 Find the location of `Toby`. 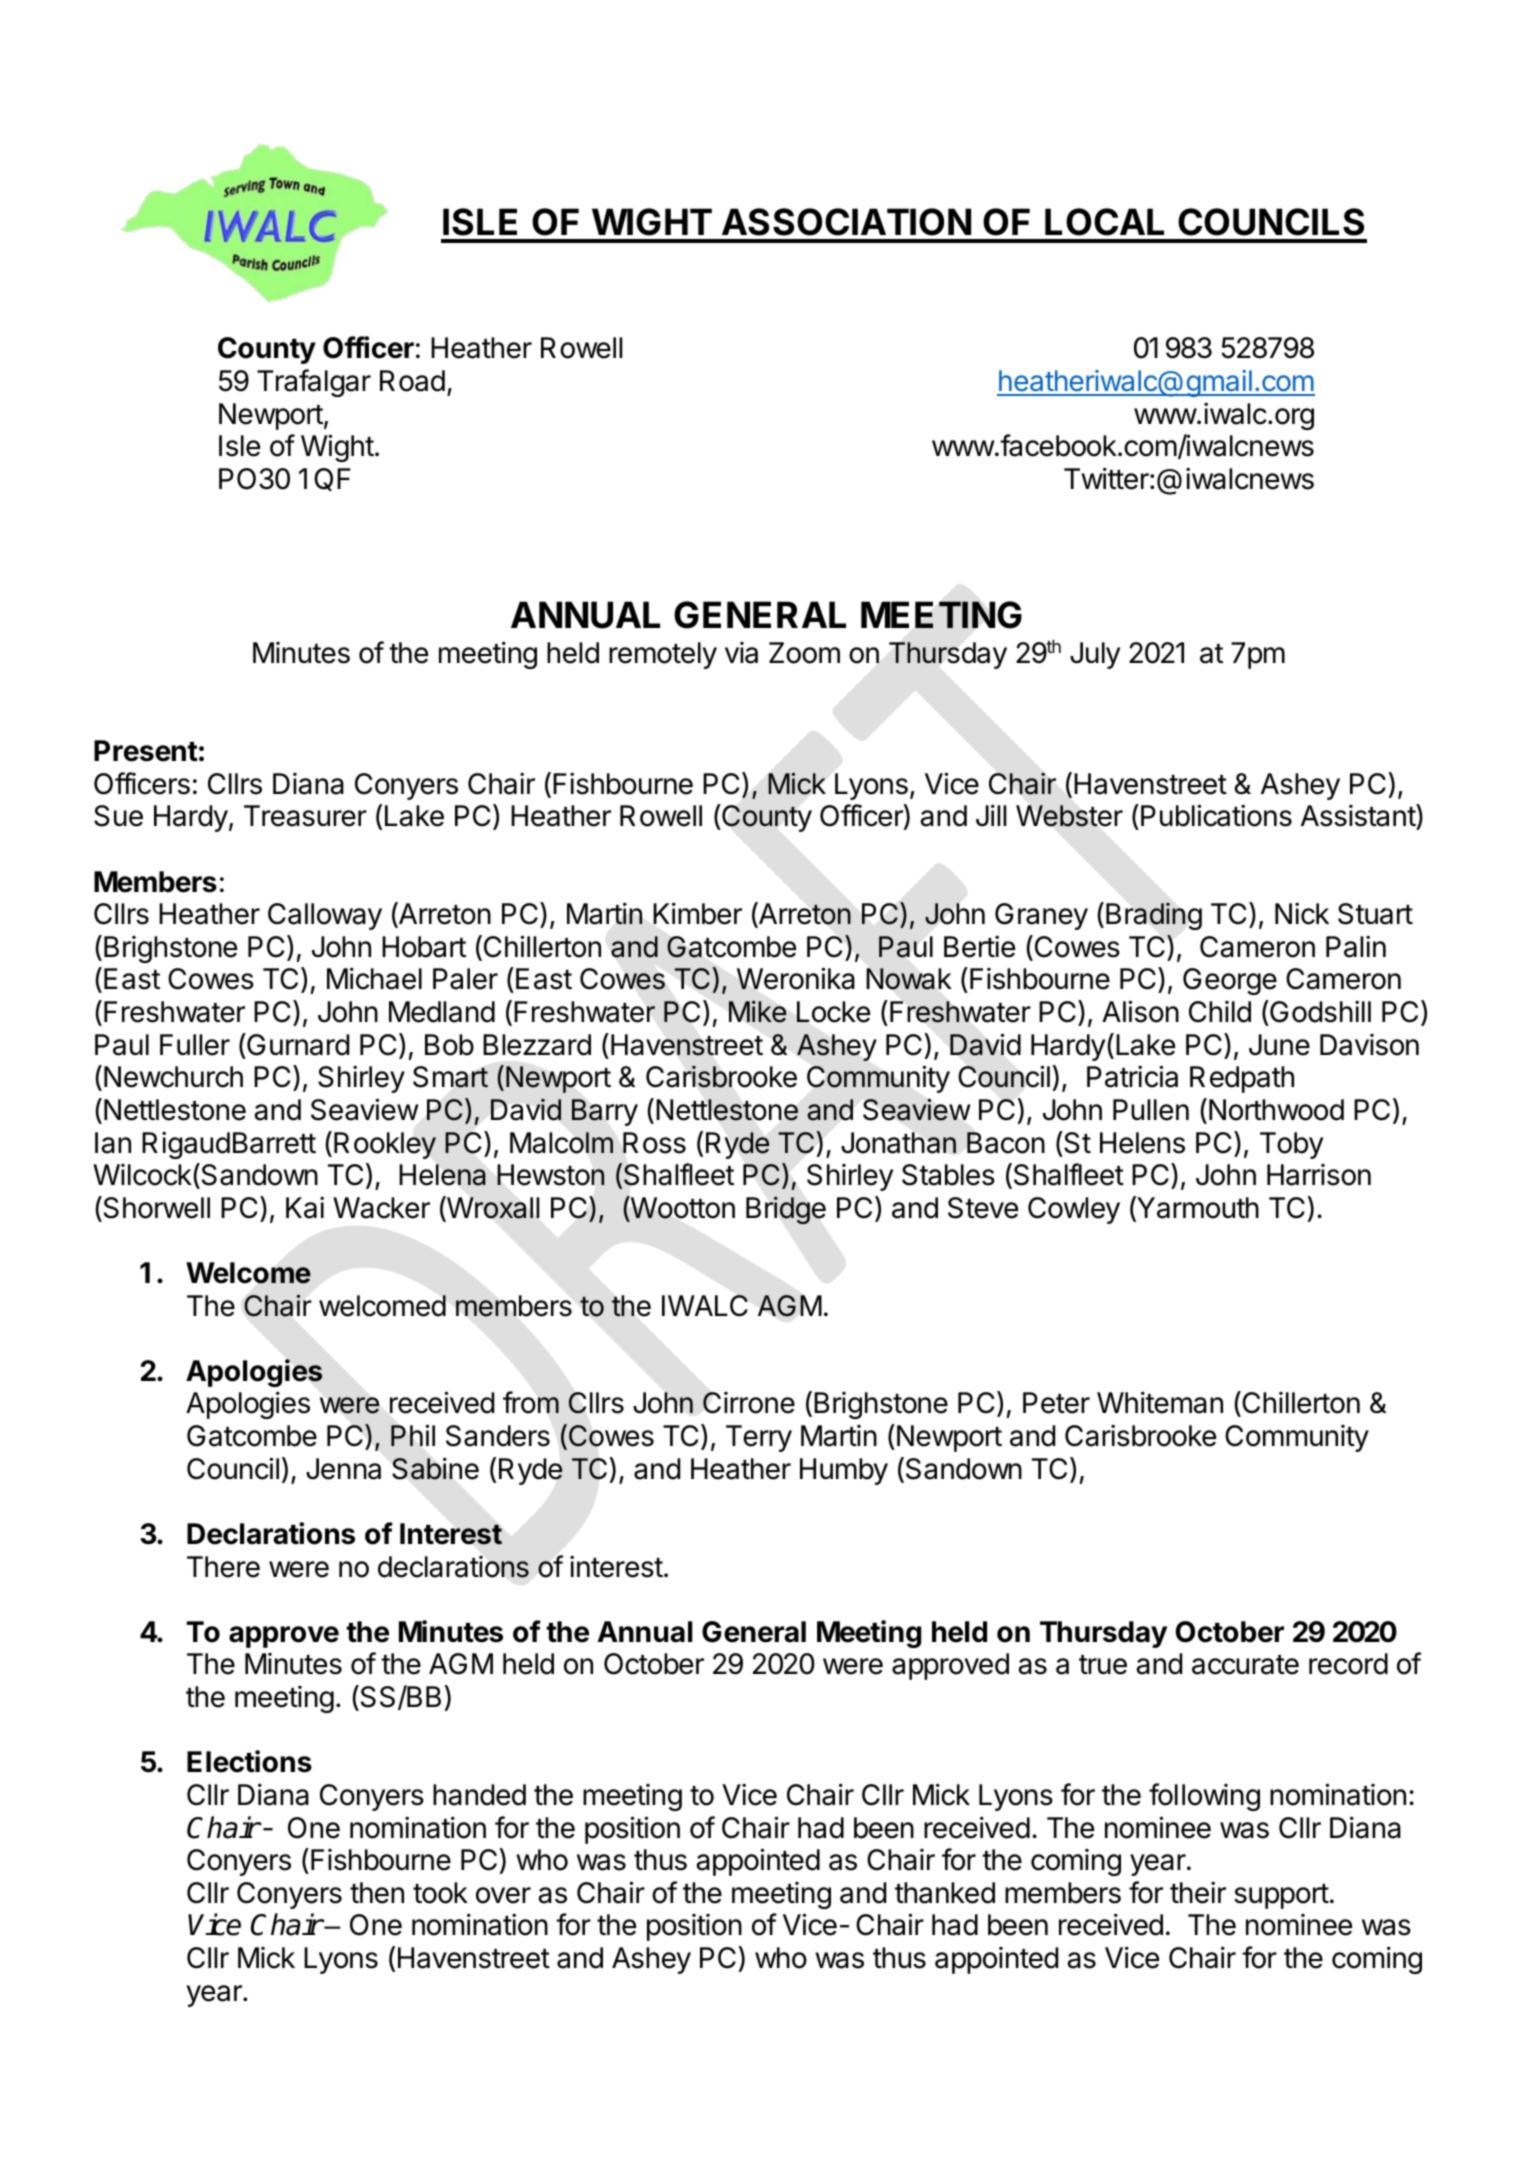

Toby is located at coordinates (1291, 1145).
